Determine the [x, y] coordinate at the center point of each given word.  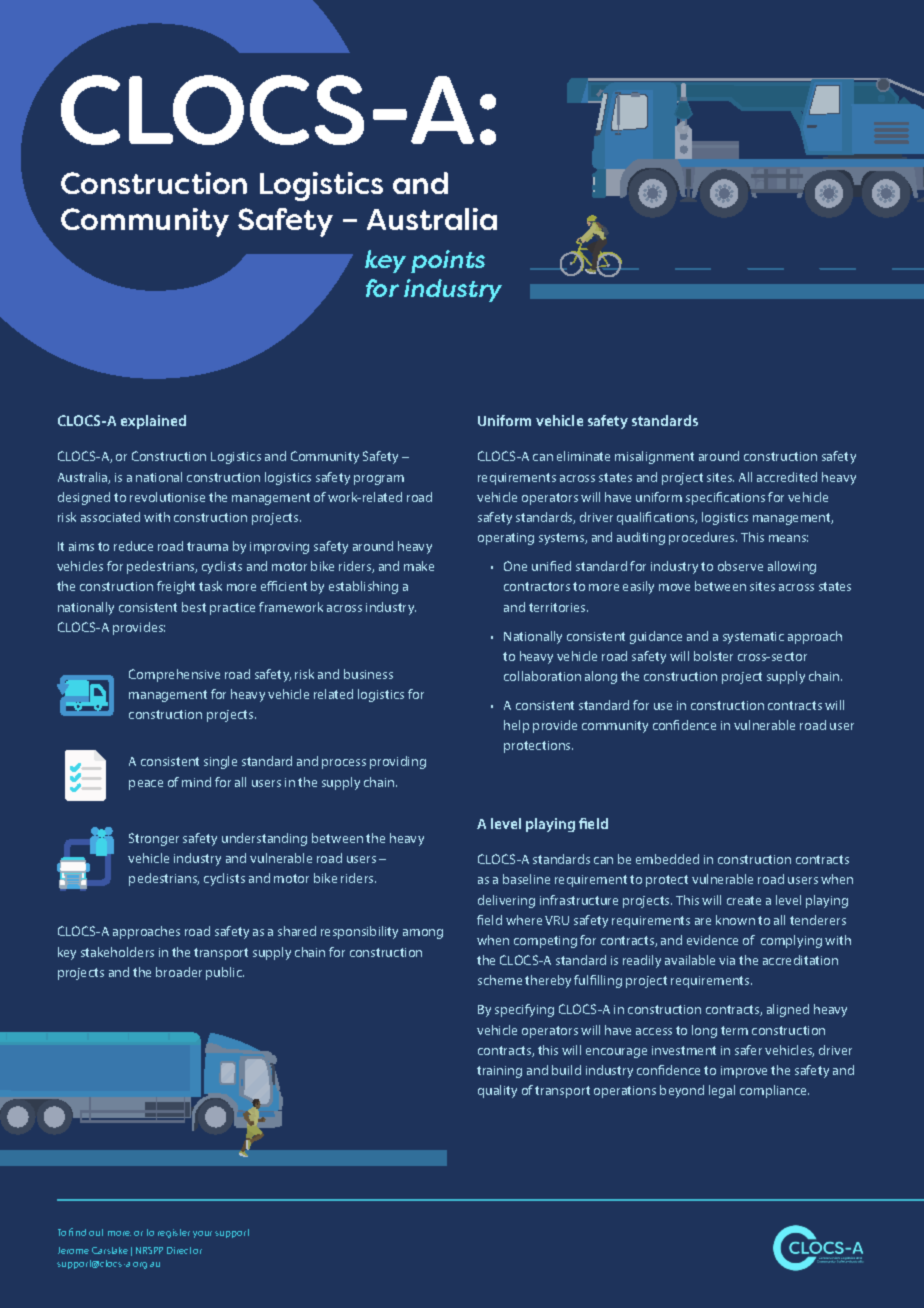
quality [497, 1091]
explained [153, 422]
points [448, 261]
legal [722, 1091]
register [174, 1233]
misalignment [654, 457]
